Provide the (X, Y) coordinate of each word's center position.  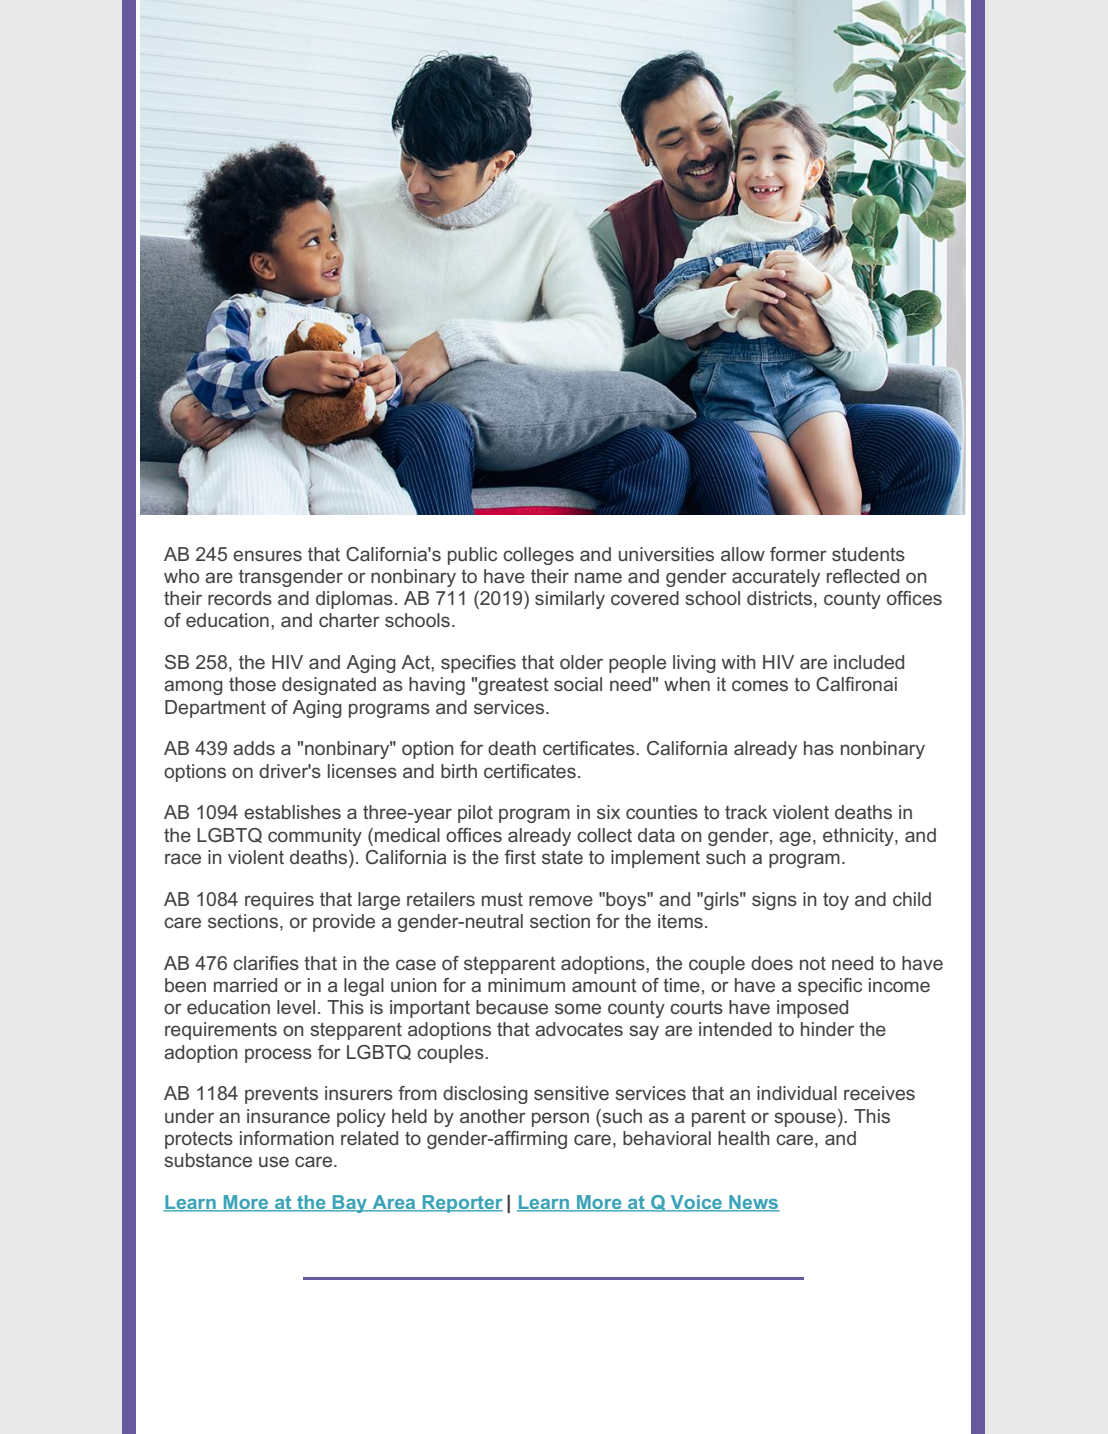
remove (561, 900)
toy (836, 901)
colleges (538, 556)
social (578, 684)
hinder (827, 1029)
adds (254, 748)
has (819, 748)
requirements (221, 1031)
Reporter (461, 1204)
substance (208, 1160)
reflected (863, 576)
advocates (579, 1029)
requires (279, 901)
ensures (267, 555)
